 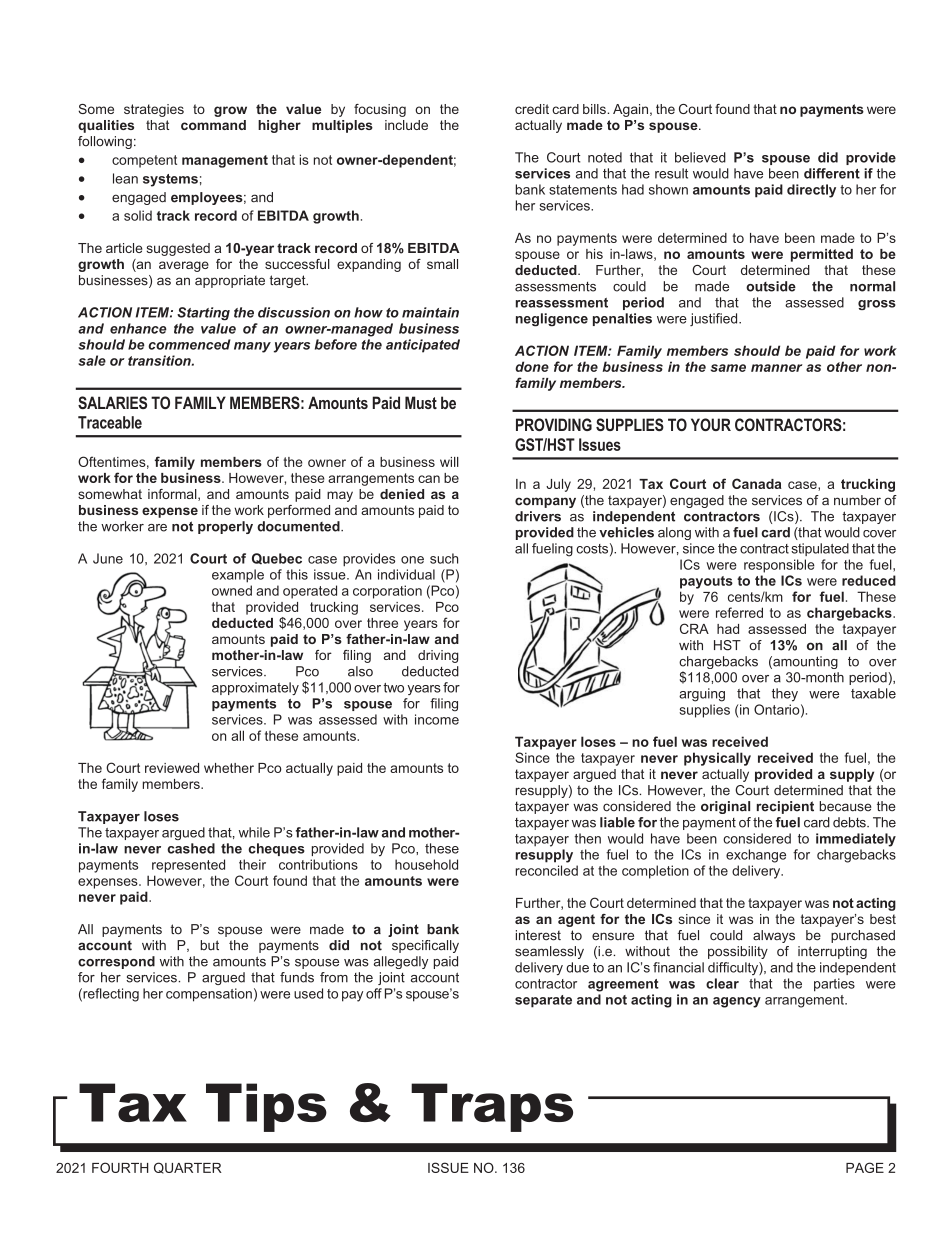 What do you see at coordinates (832, 173) in the document?
I see `different` at bounding box center [832, 173].
